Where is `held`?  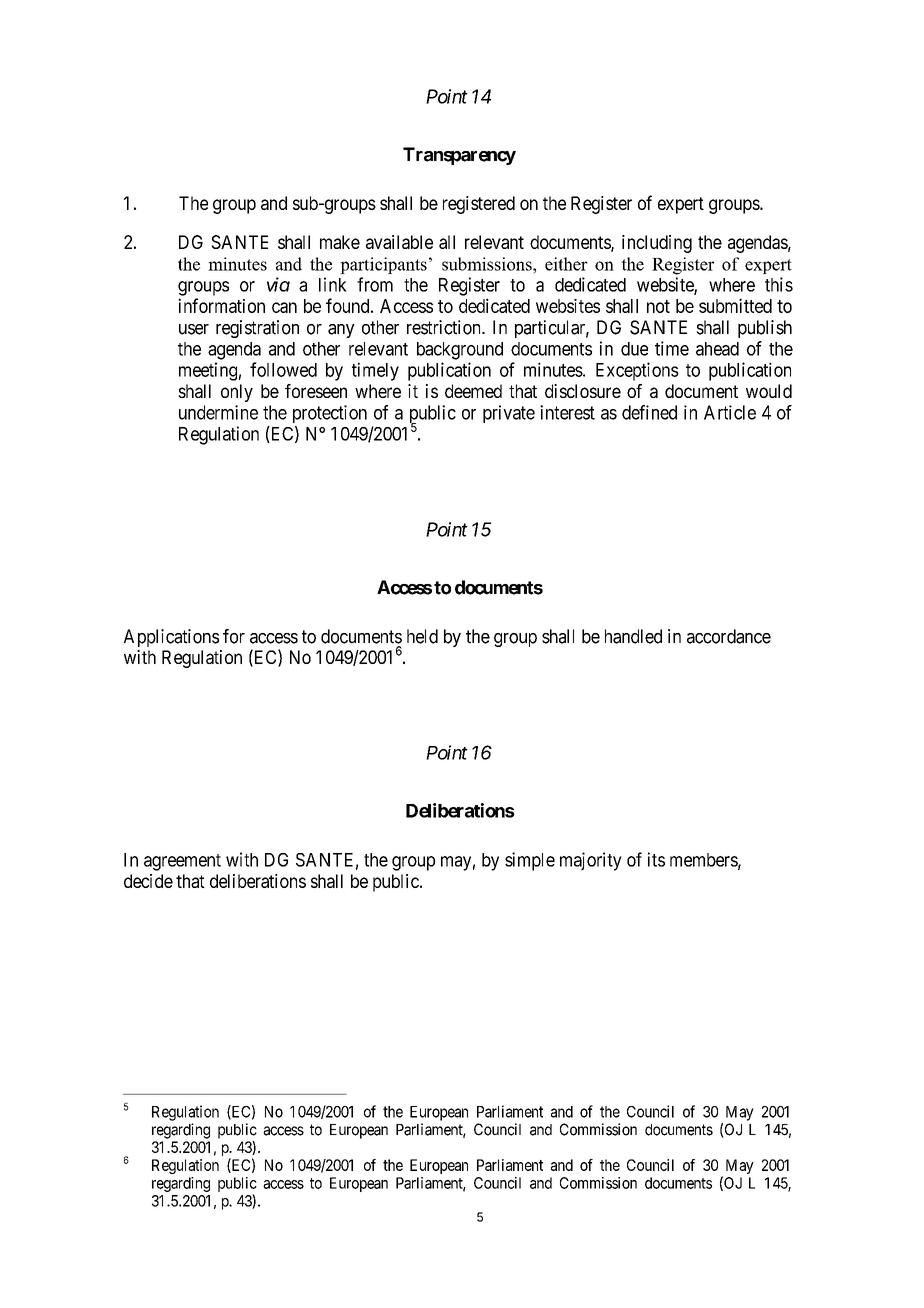 held is located at coordinates (422, 636).
